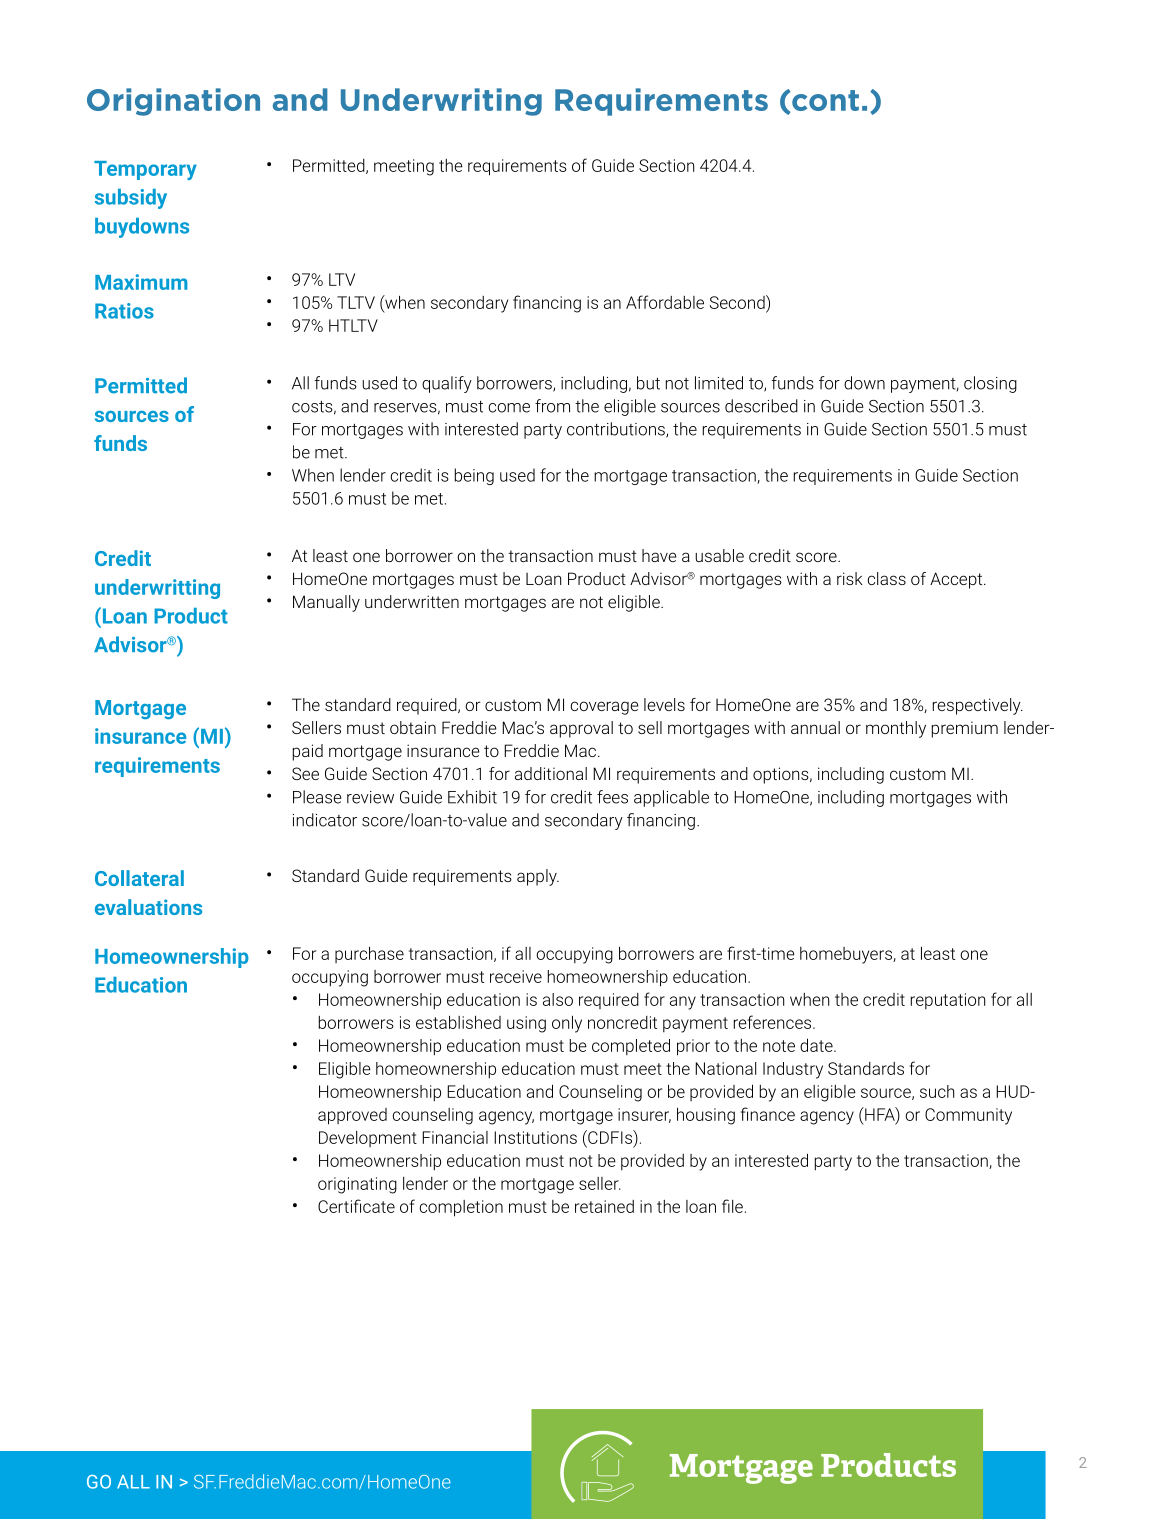 The image size is (1174, 1519). I want to click on indicator, so click(325, 820).
